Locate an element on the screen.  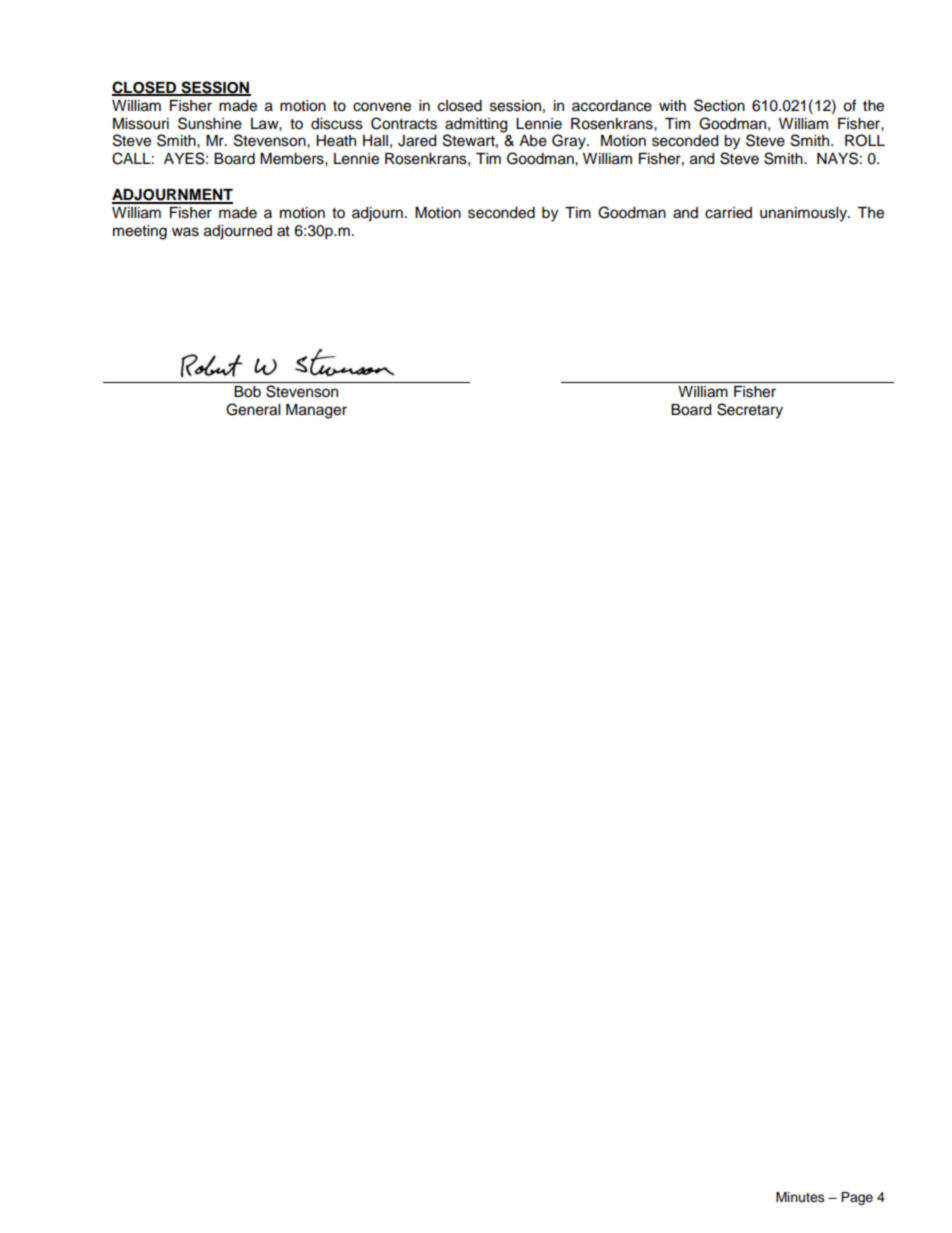
Secretary is located at coordinates (750, 411).
